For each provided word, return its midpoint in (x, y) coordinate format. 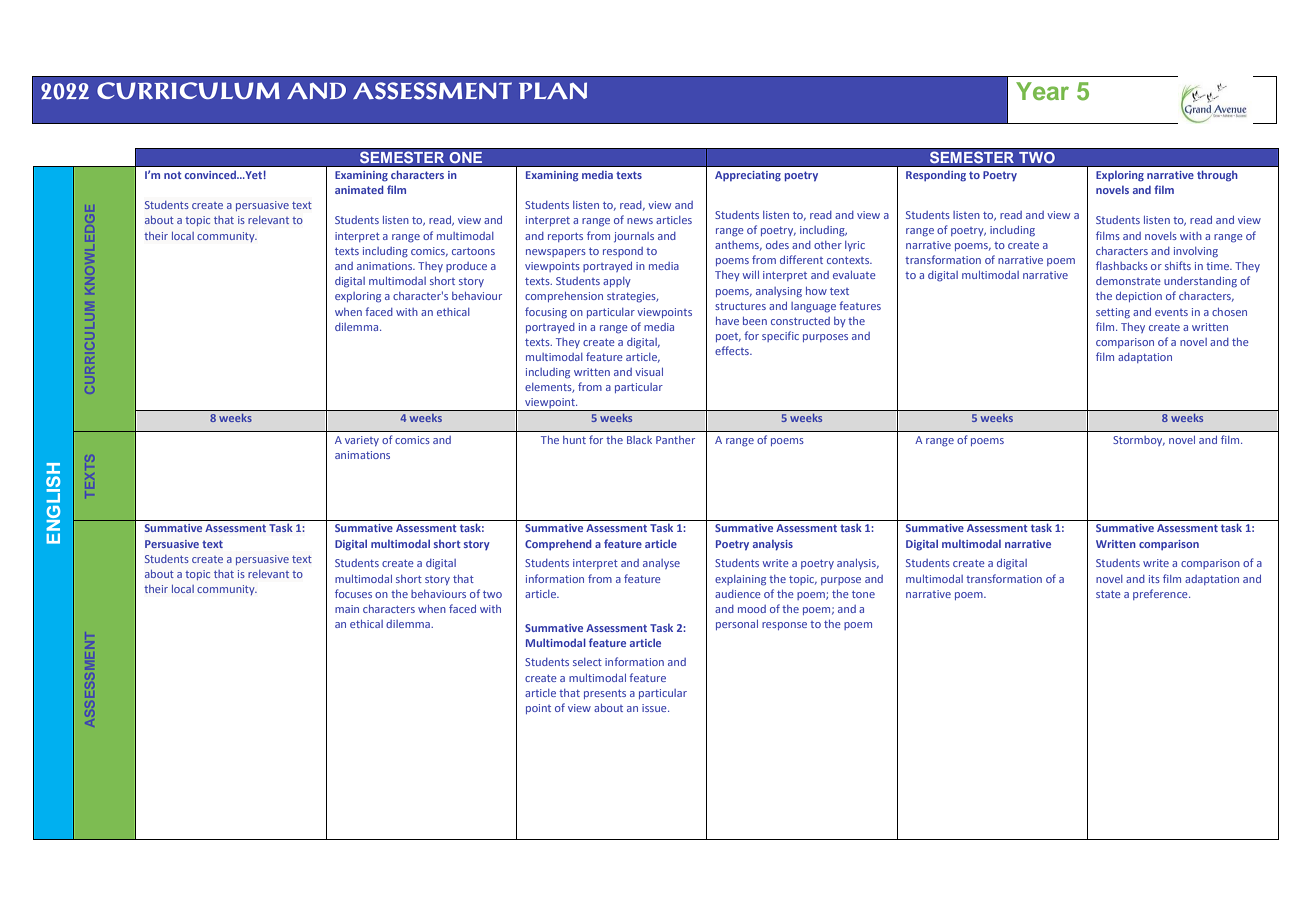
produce (466, 267)
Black (639, 440)
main (347, 609)
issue (655, 708)
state (1108, 594)
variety (362, 441)
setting (1113, 313)
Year (1042, 91)
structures (740, 306)
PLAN (553, 90)
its (1154, 579)
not (173, 175)
